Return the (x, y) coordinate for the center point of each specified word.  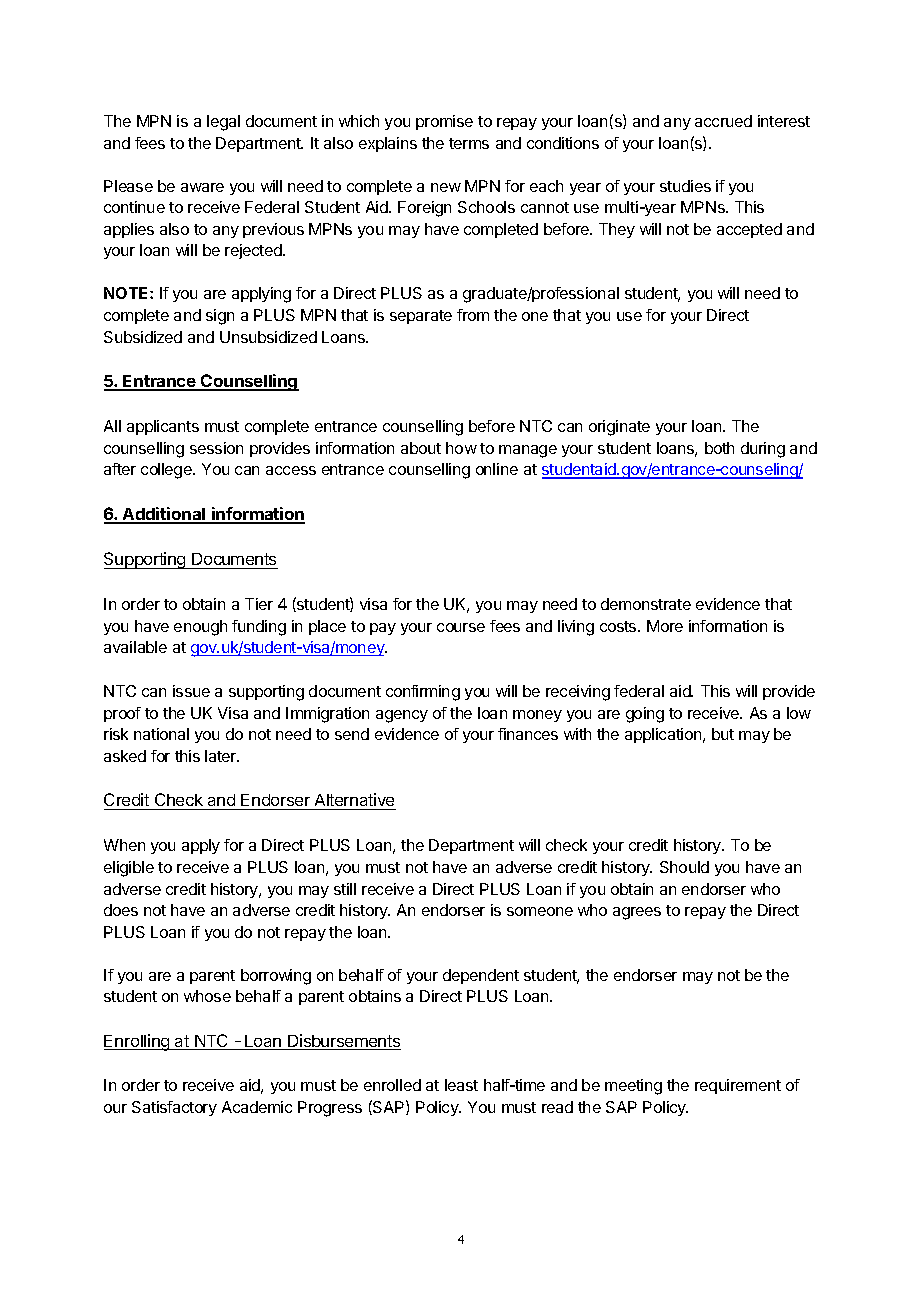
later (222, 756)
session (216, 448)
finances (528, 734)
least (461, 1085)
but (723, 734)
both (719, 448)
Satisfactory (174, 1108)
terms (469, 143)
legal (223, 123)
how (461, 448)
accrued (723, 121)
